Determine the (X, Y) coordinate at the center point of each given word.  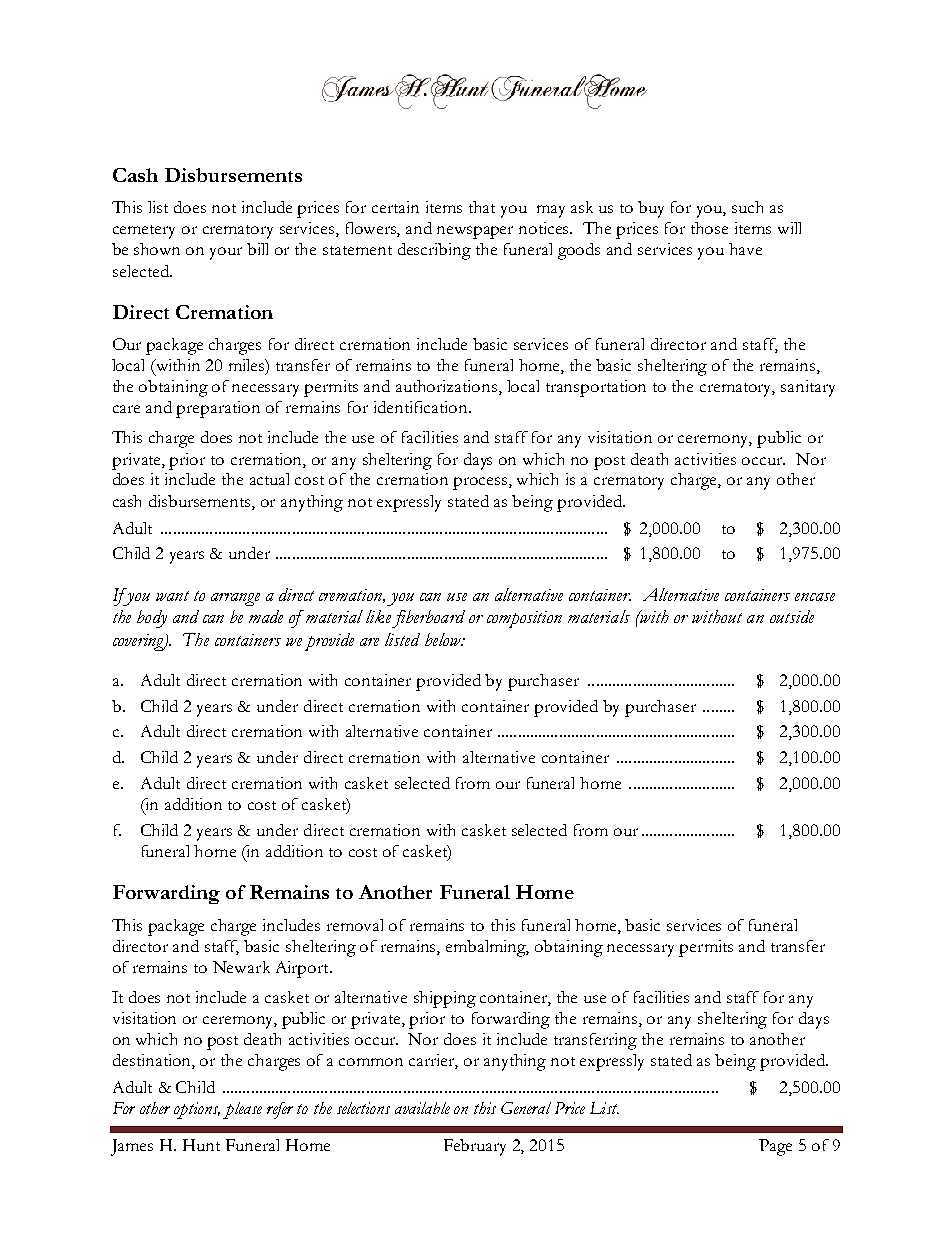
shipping (445, 999)
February (475, 1147)
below (444, 639)
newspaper (475, 232)
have (745, 249)
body (152, 619)
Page (775, 1147)
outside (792, 616)
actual (269, 479)
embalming (487, 948)
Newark (241, 967)
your (226, 253)
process (481, 483)
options (197, 1110)
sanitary (808, 388)
